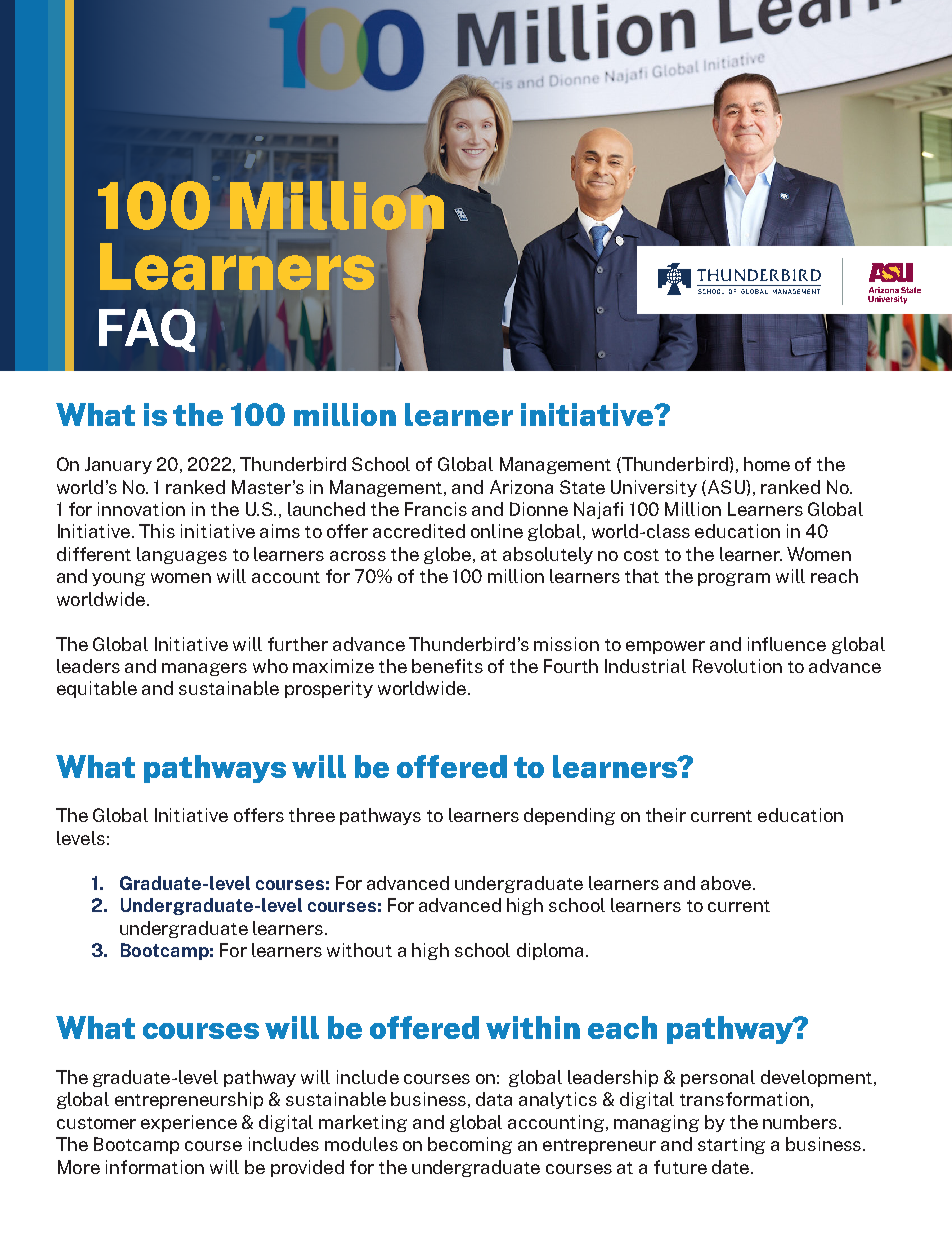  Describe the element at coordinates (734, 579) in the page. I see `program` at that location.
